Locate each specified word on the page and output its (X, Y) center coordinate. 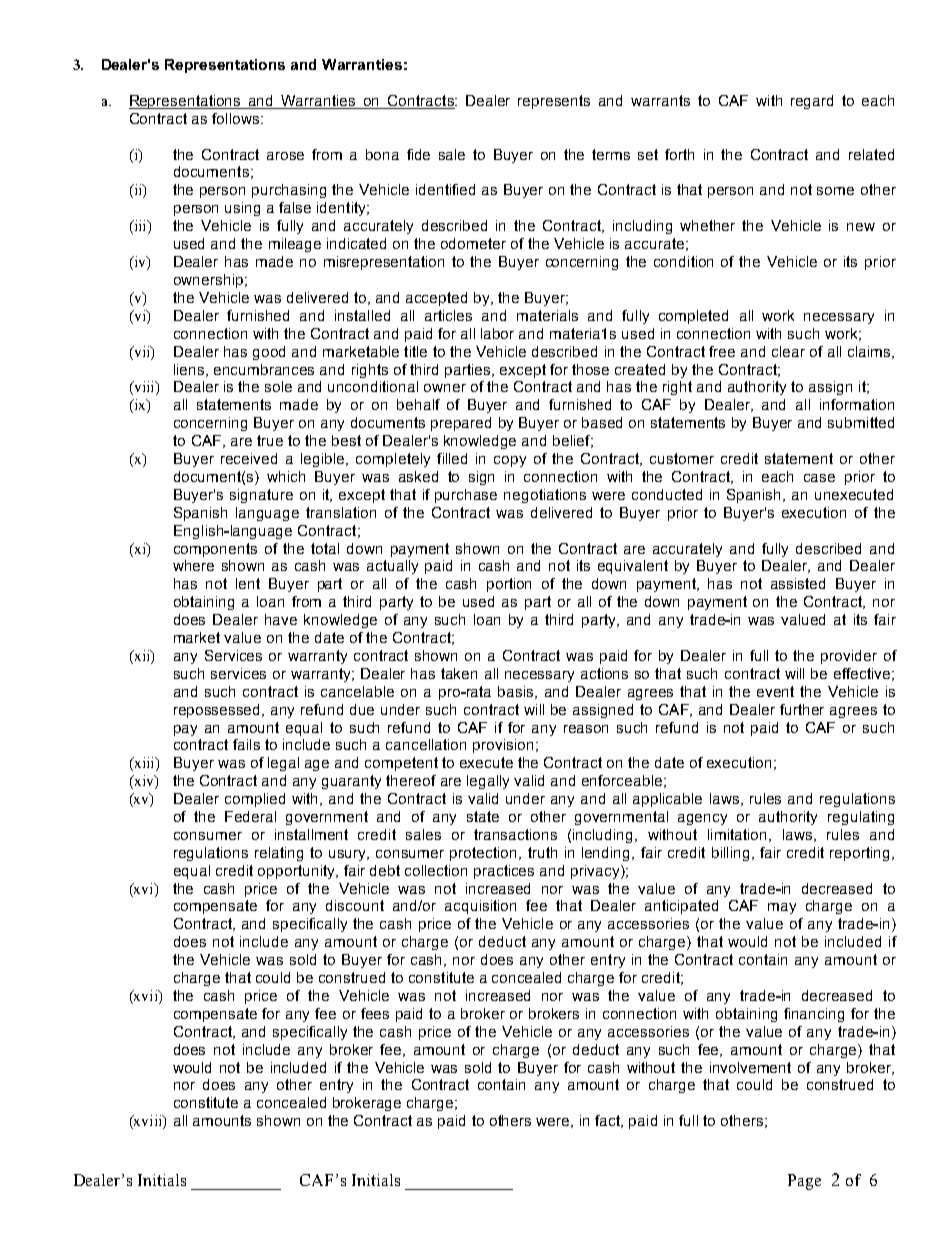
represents (554, 102)
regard (812, 102)
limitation (737, 834)
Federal (250, 816)
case (819, 478)
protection (485, 854)
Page (804, 1182)
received (249, 458)
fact (609, 1121)
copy (510, 461)
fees (375, 1013)
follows (237, 118)
